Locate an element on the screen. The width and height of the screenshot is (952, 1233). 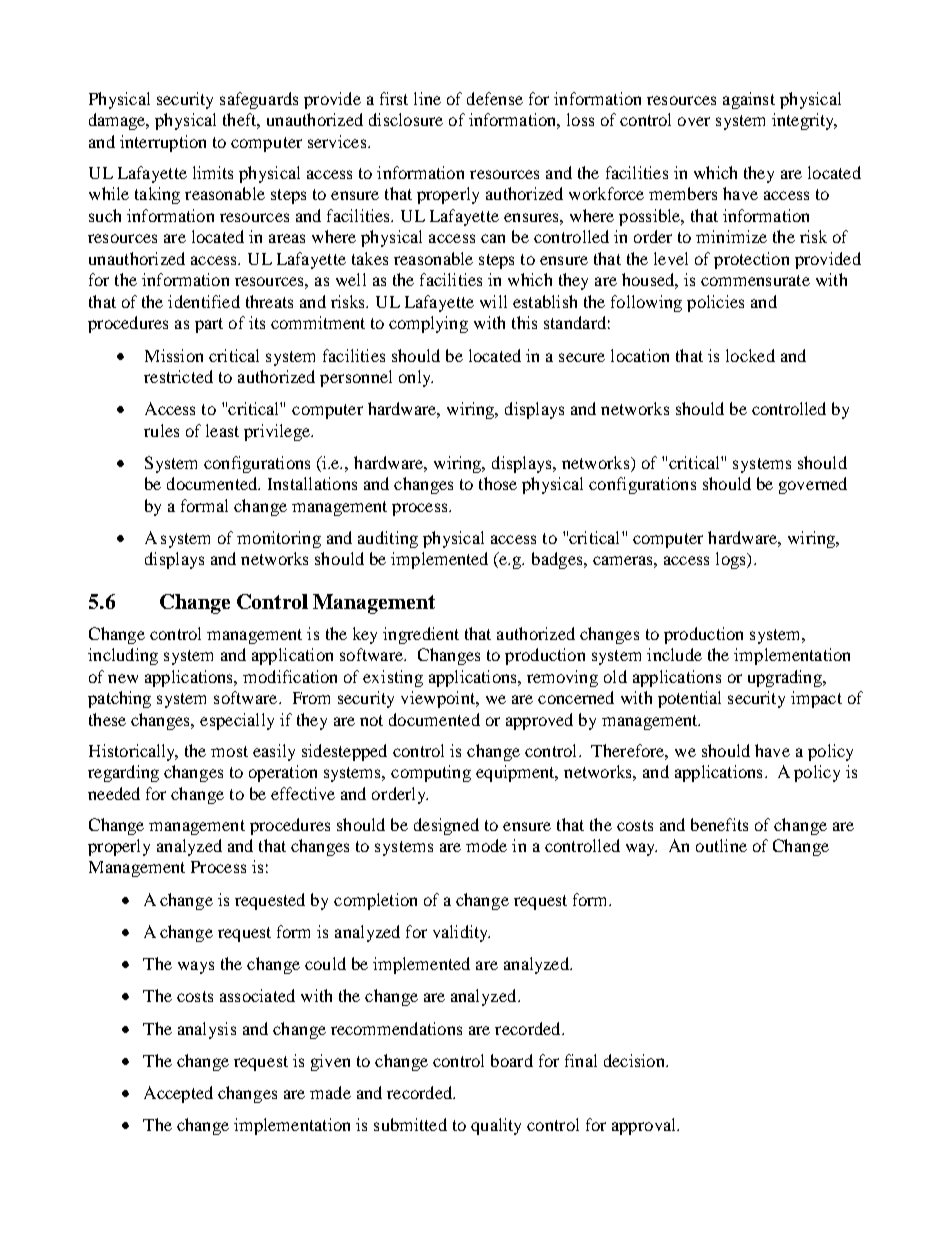
including is located at coordinates (123, 656).
